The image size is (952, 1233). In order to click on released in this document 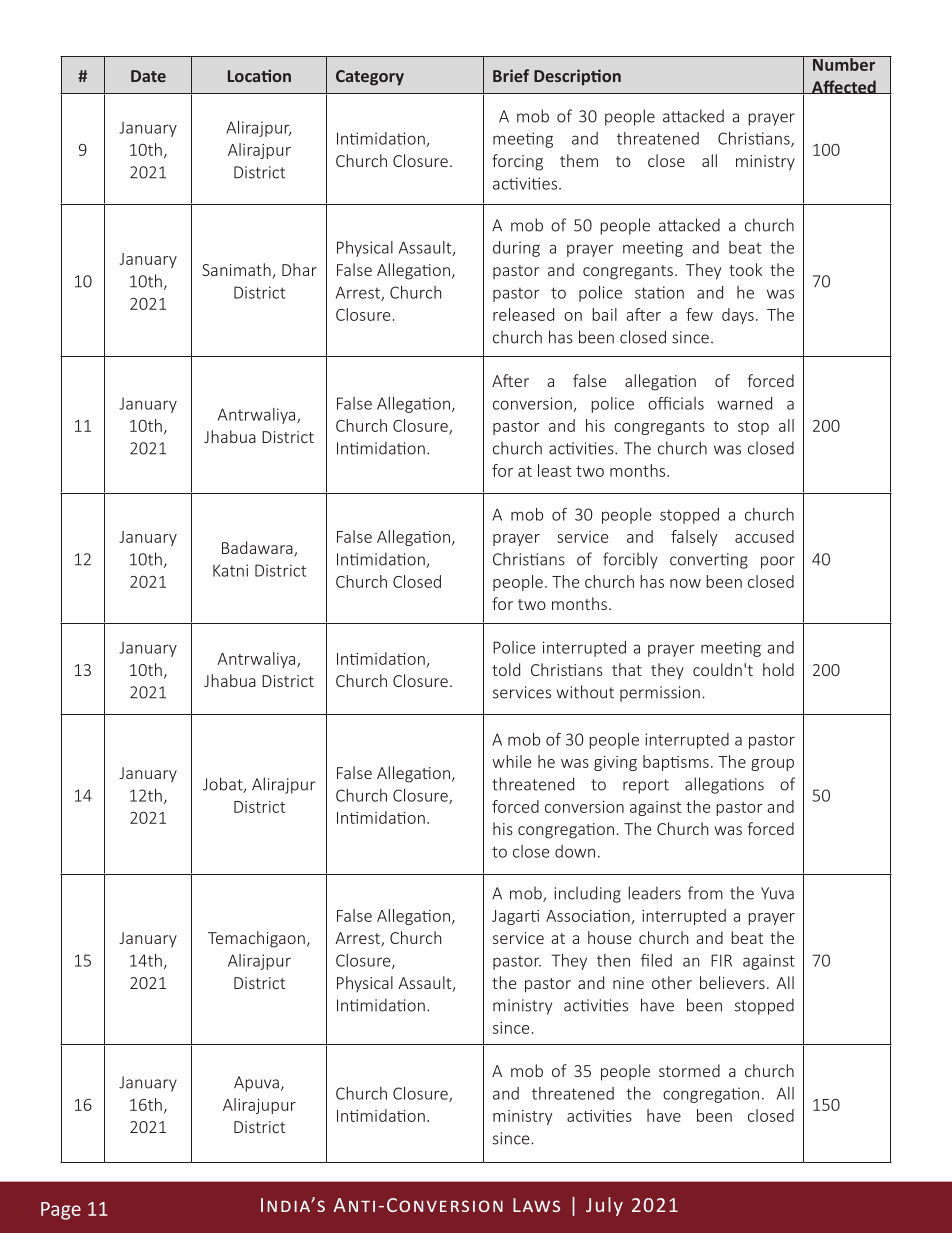, I will do `click(523, 314)`.
